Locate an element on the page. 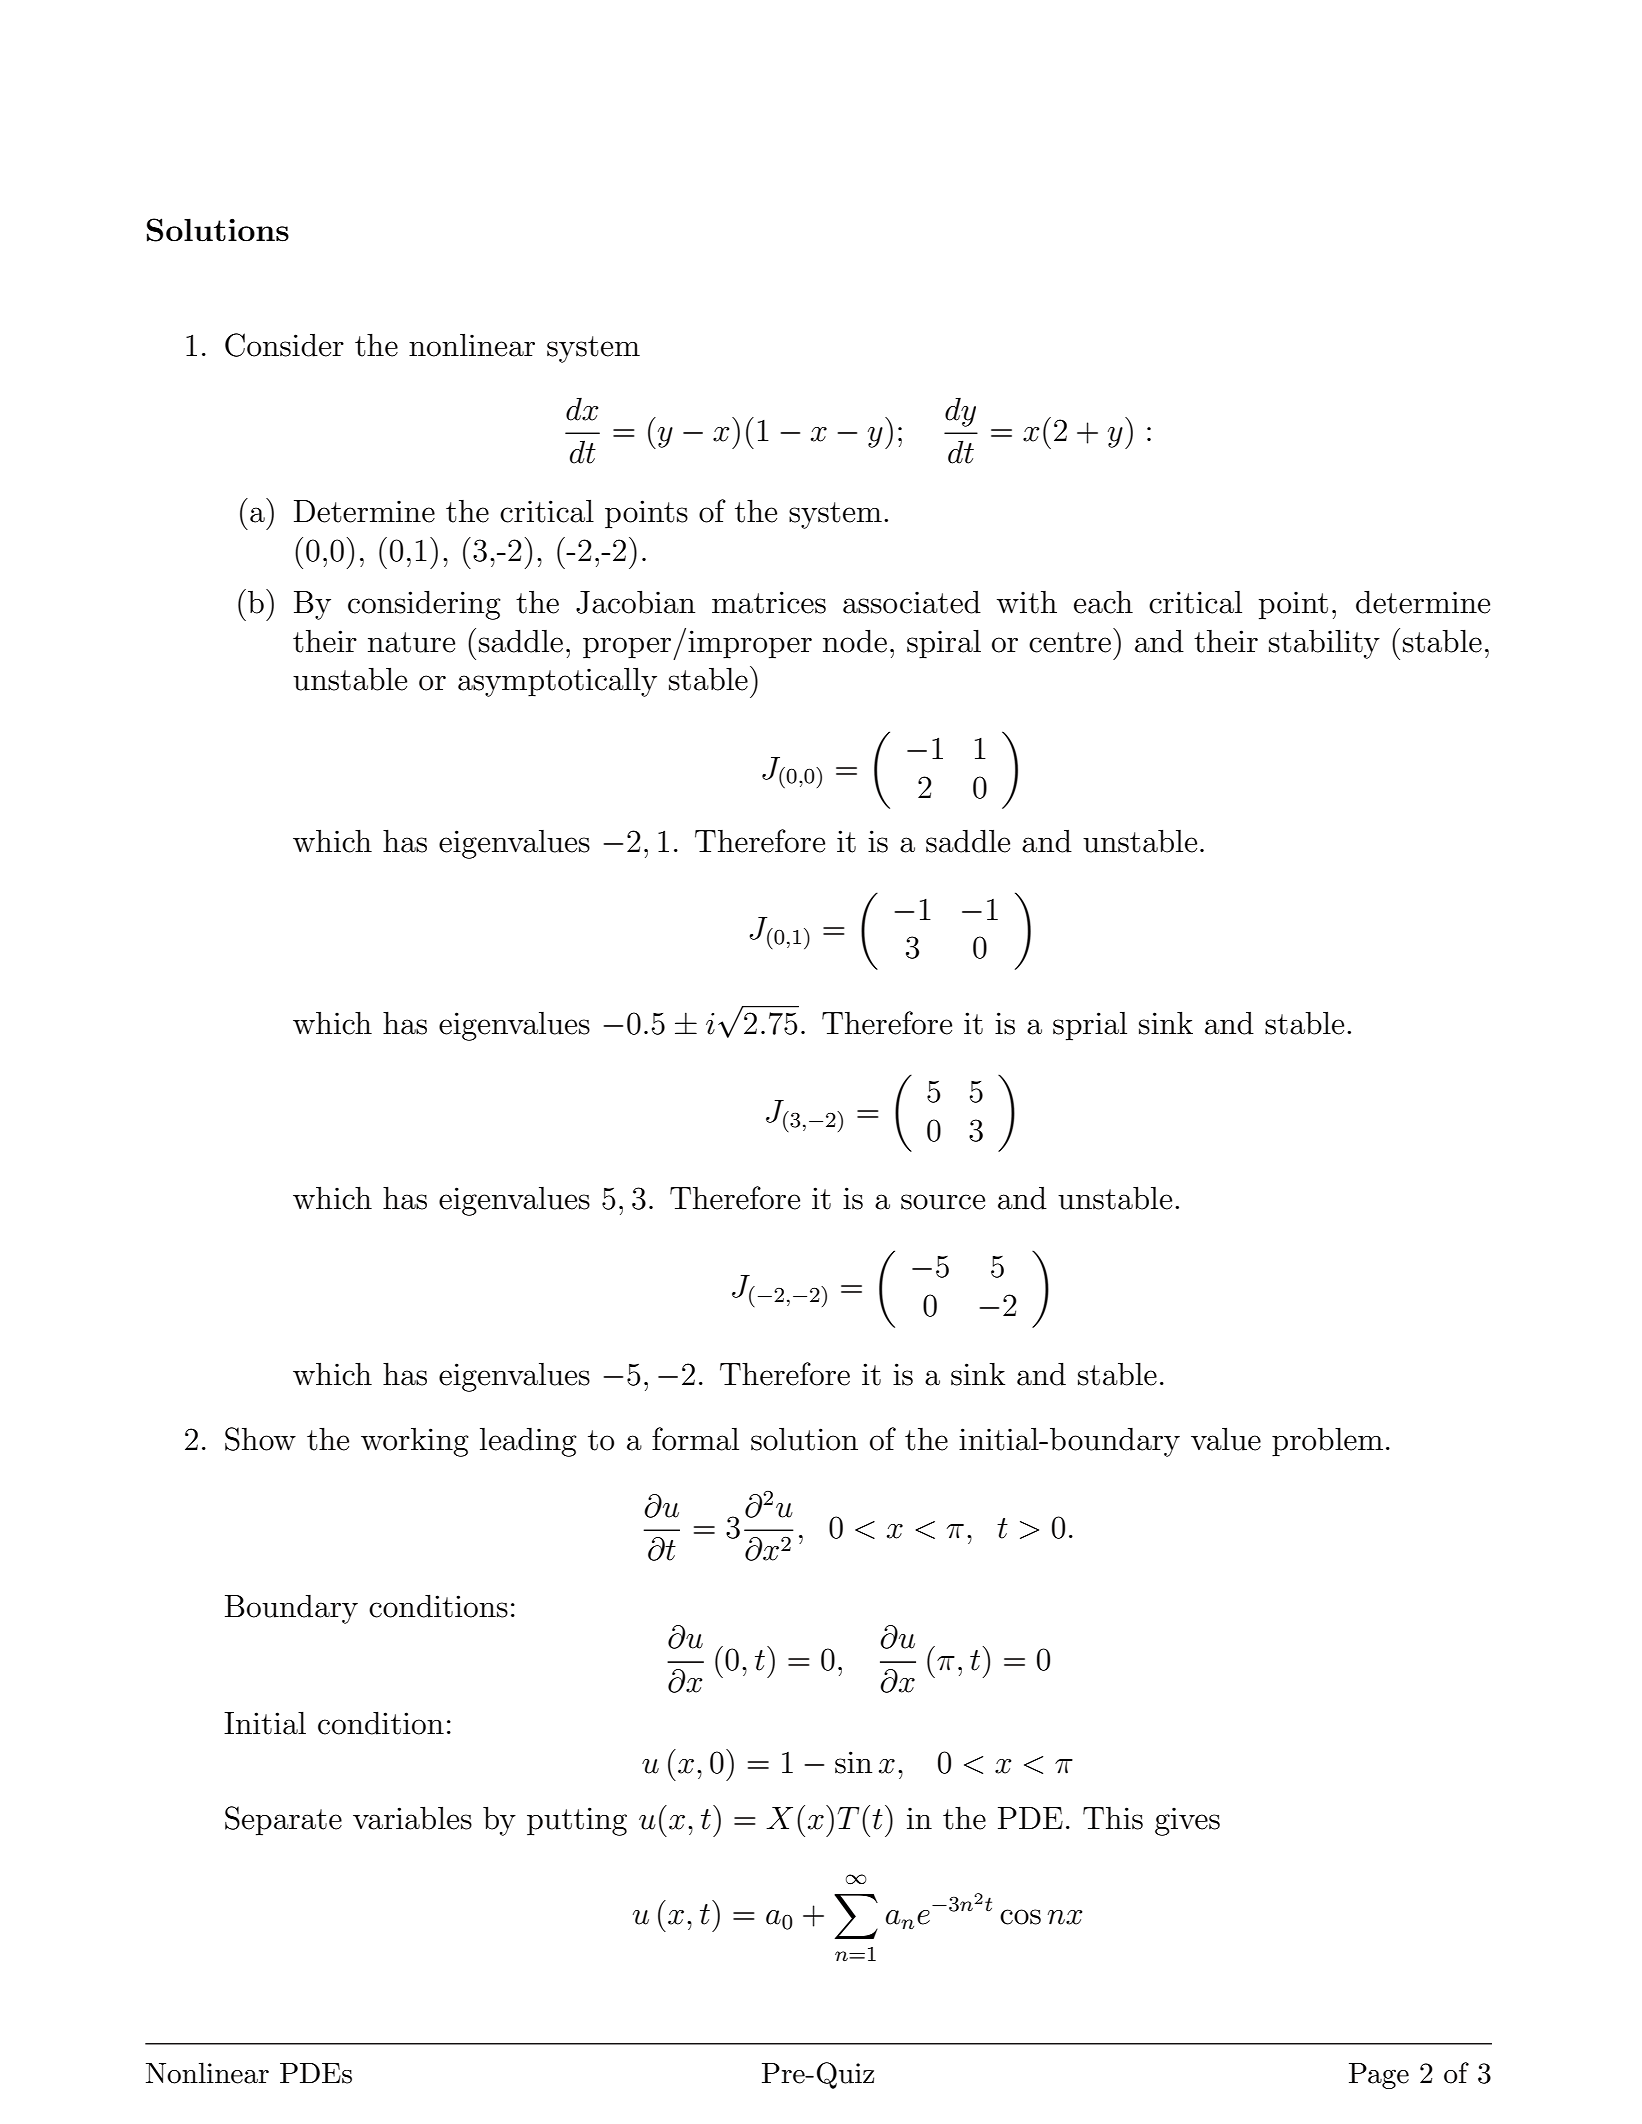  formal is located at coordinates (695, 1439).
